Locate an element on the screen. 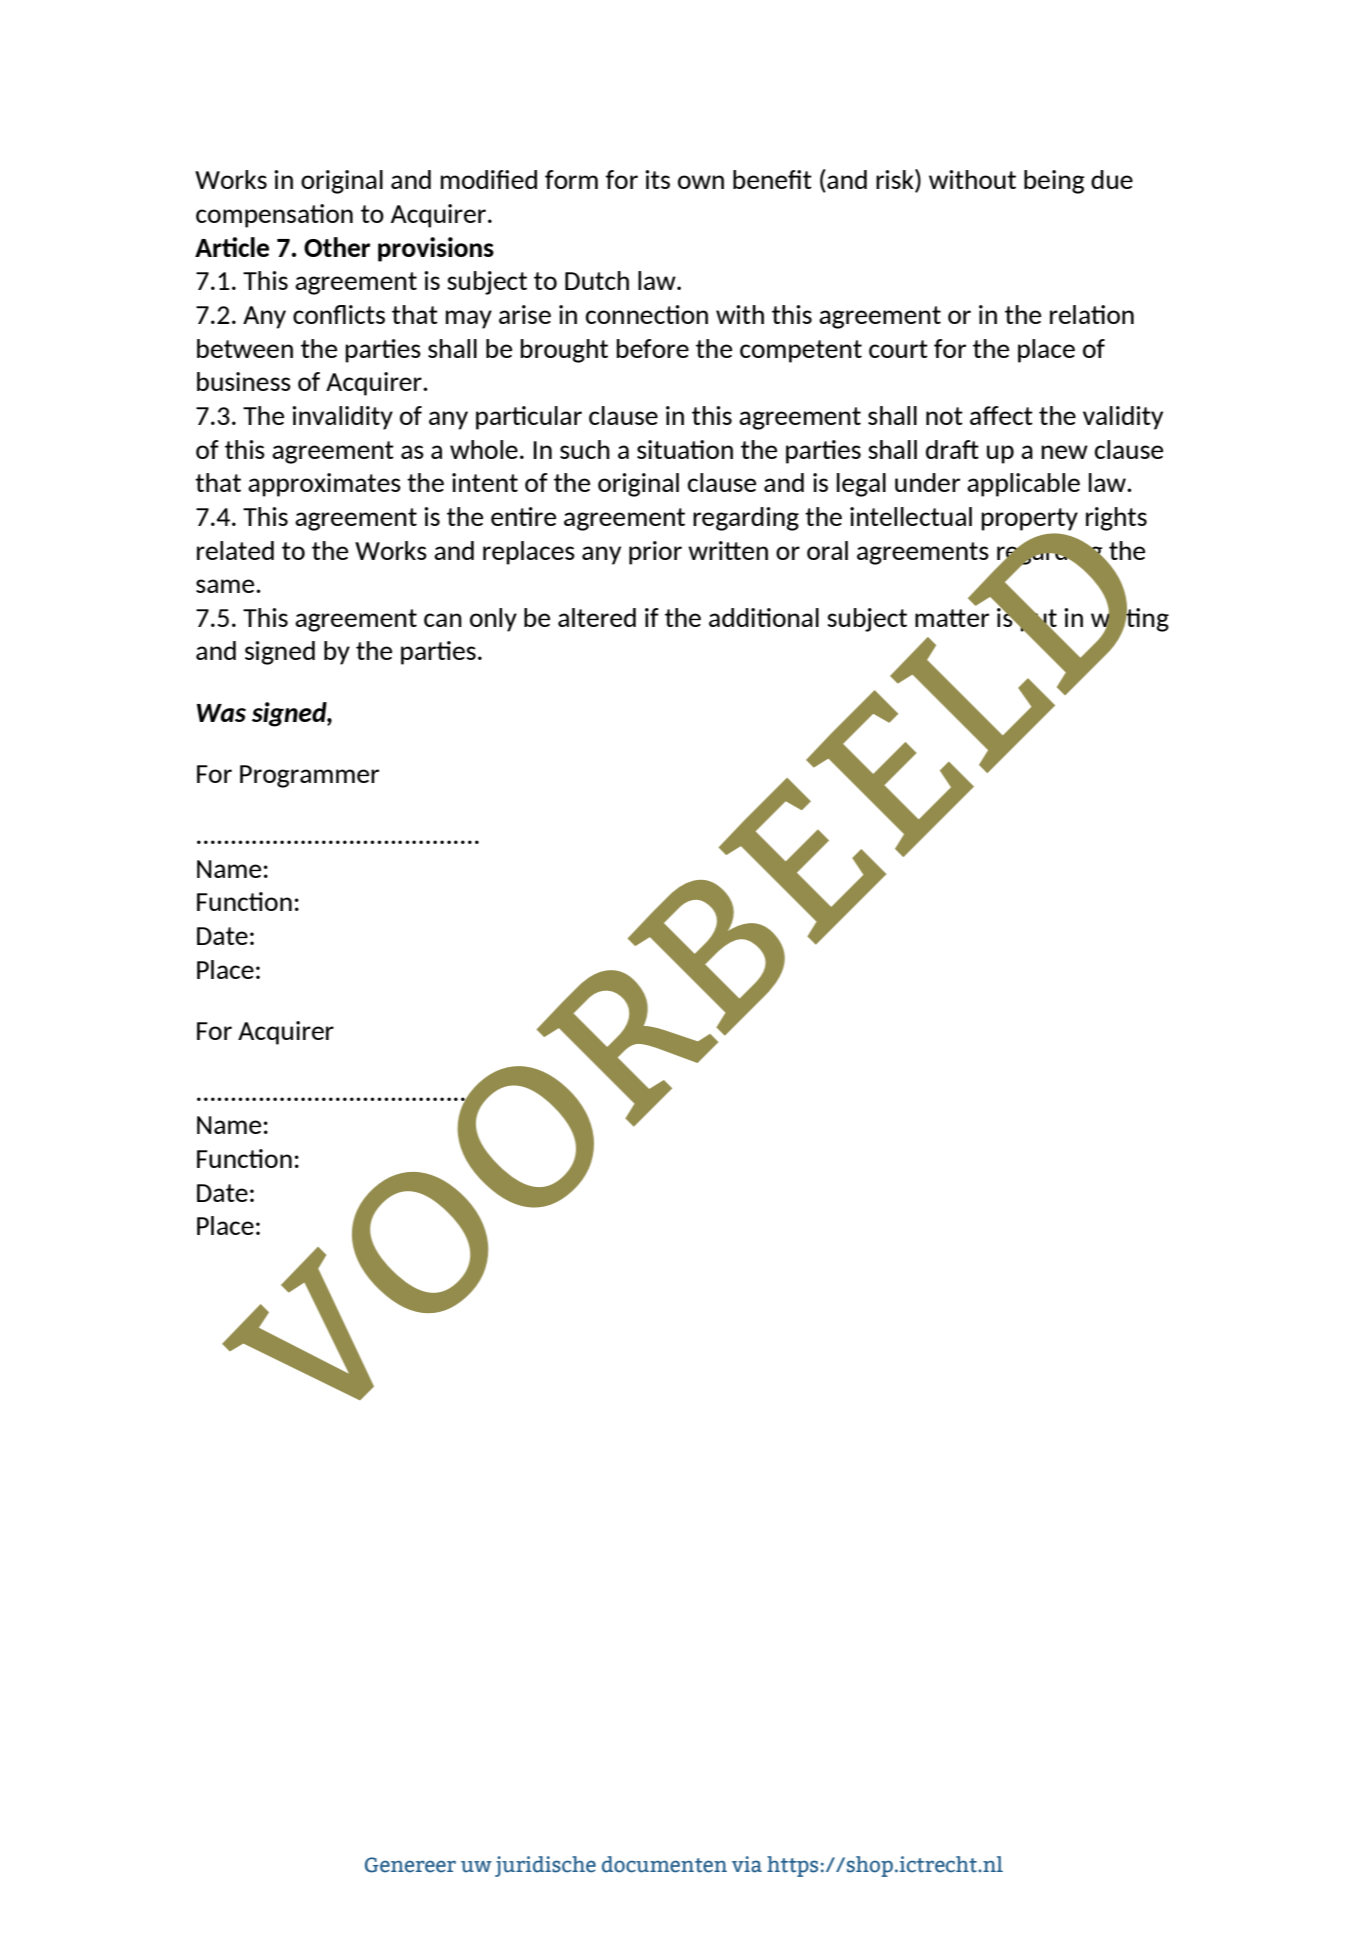  Was is located at coordinates (221, 713).
